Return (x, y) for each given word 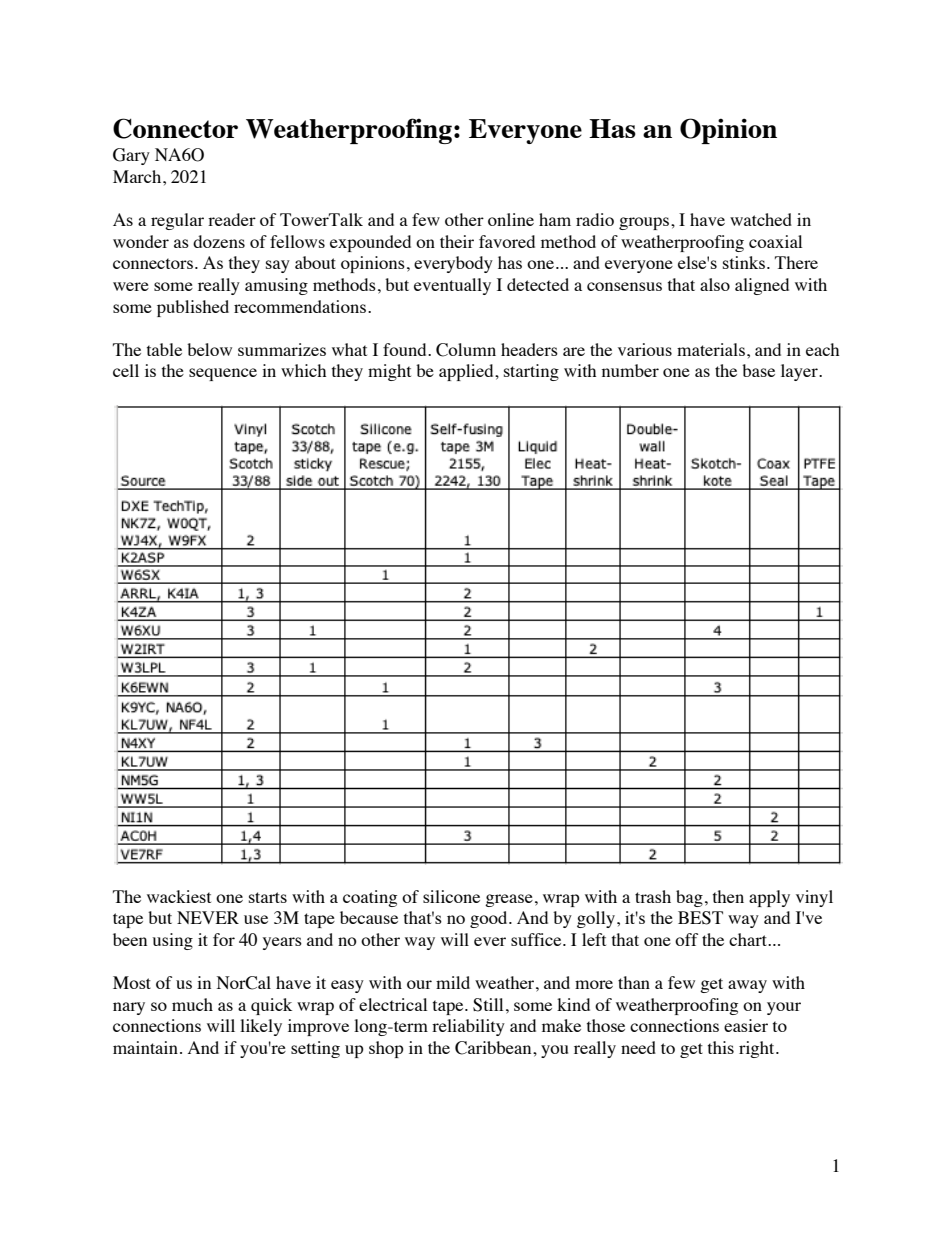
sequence (223, 374)
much (192, 1004)
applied (467, 372)
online (511, 219)
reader (232, 219)
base (758, 370)
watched (761, 219)
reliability (468, 1027)
